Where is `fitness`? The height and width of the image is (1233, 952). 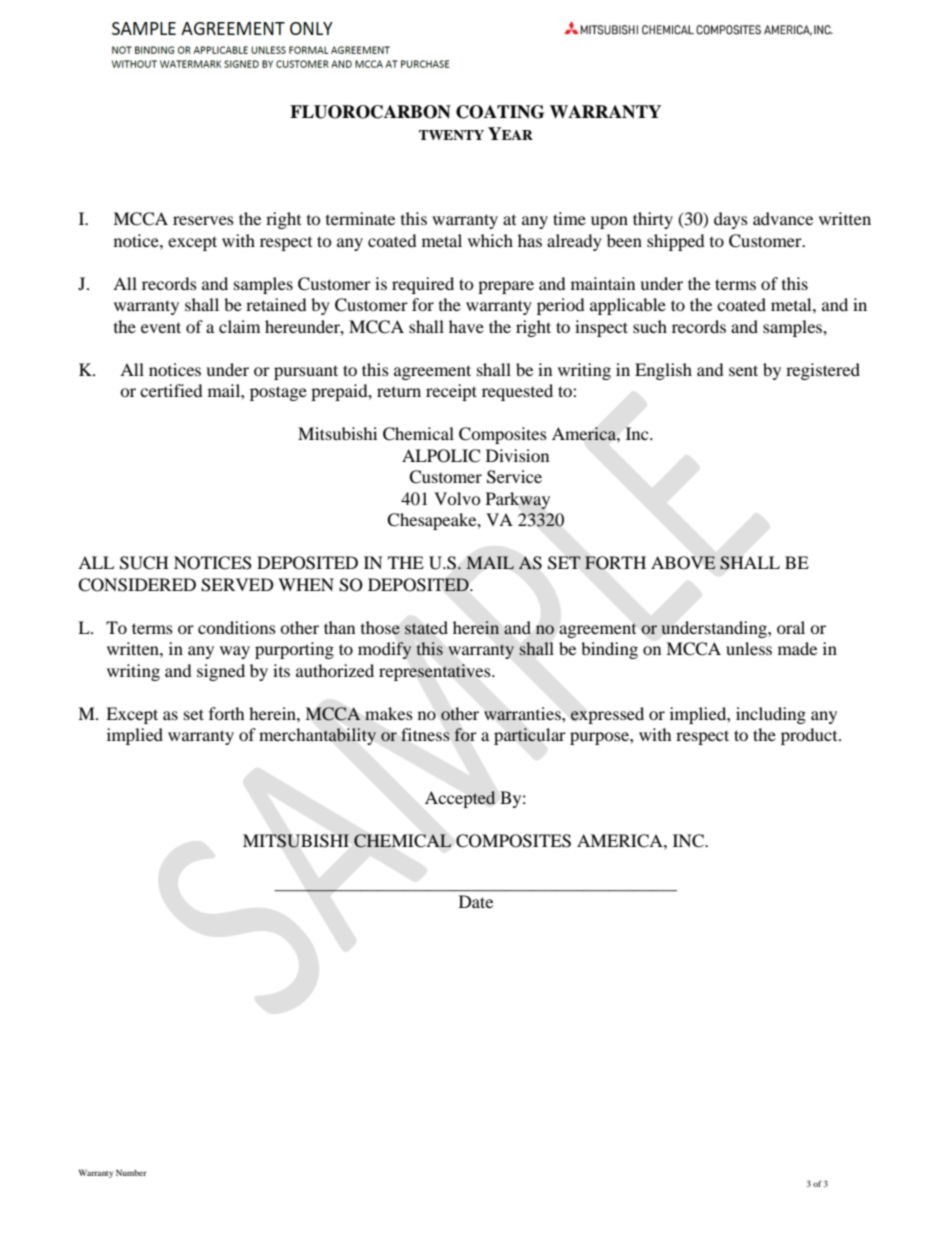
fitness is located at coordinates (425, 734).
